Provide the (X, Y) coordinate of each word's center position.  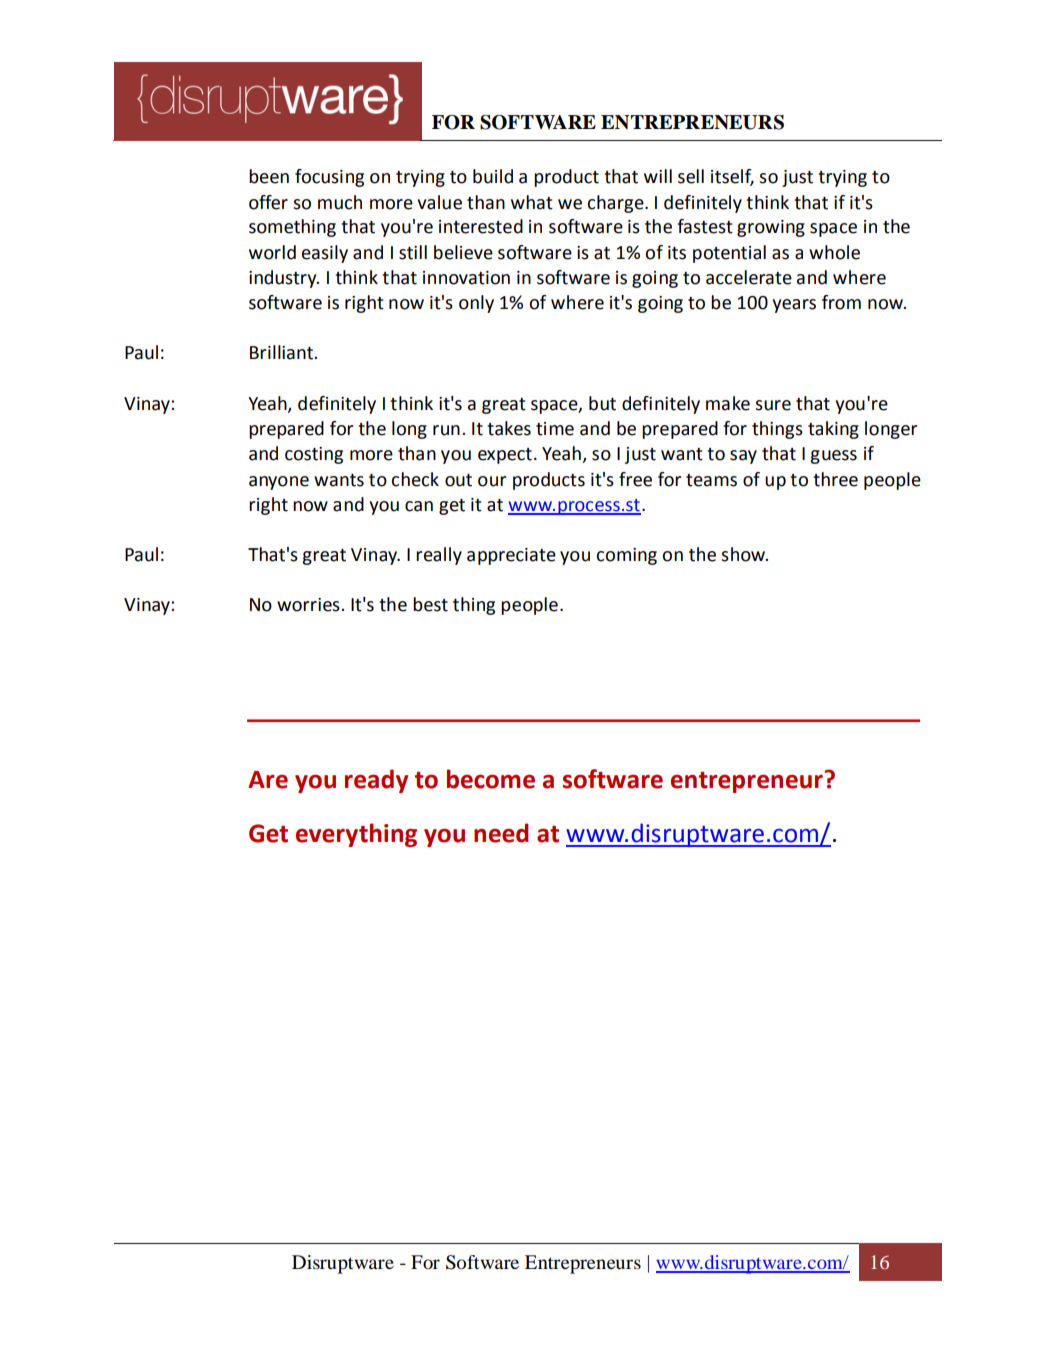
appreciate (511, 556)
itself (732, 177)
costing (314, 455)
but (602, 403)
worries (309, 605)
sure (773, 405)
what (532, 202)
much (340, 202)
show (744, 554)
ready (376, 781)
